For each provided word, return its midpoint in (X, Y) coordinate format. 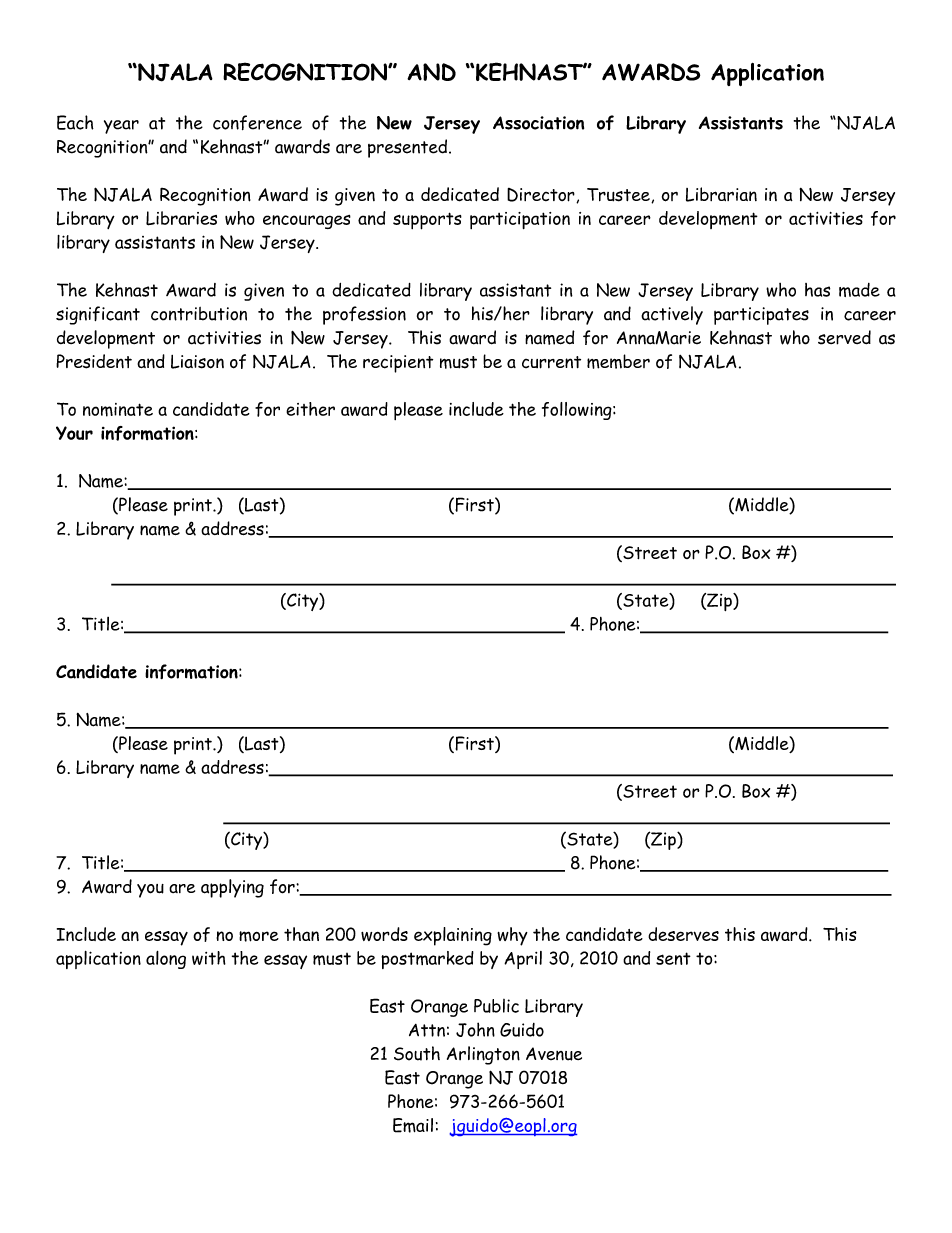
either (310, 409)
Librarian (721, 194)
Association (538, 123)
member (618, 361)
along (166, 960)
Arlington (483, 1055)
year (121, 127)
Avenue (554, 1054)
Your (74, 433)
